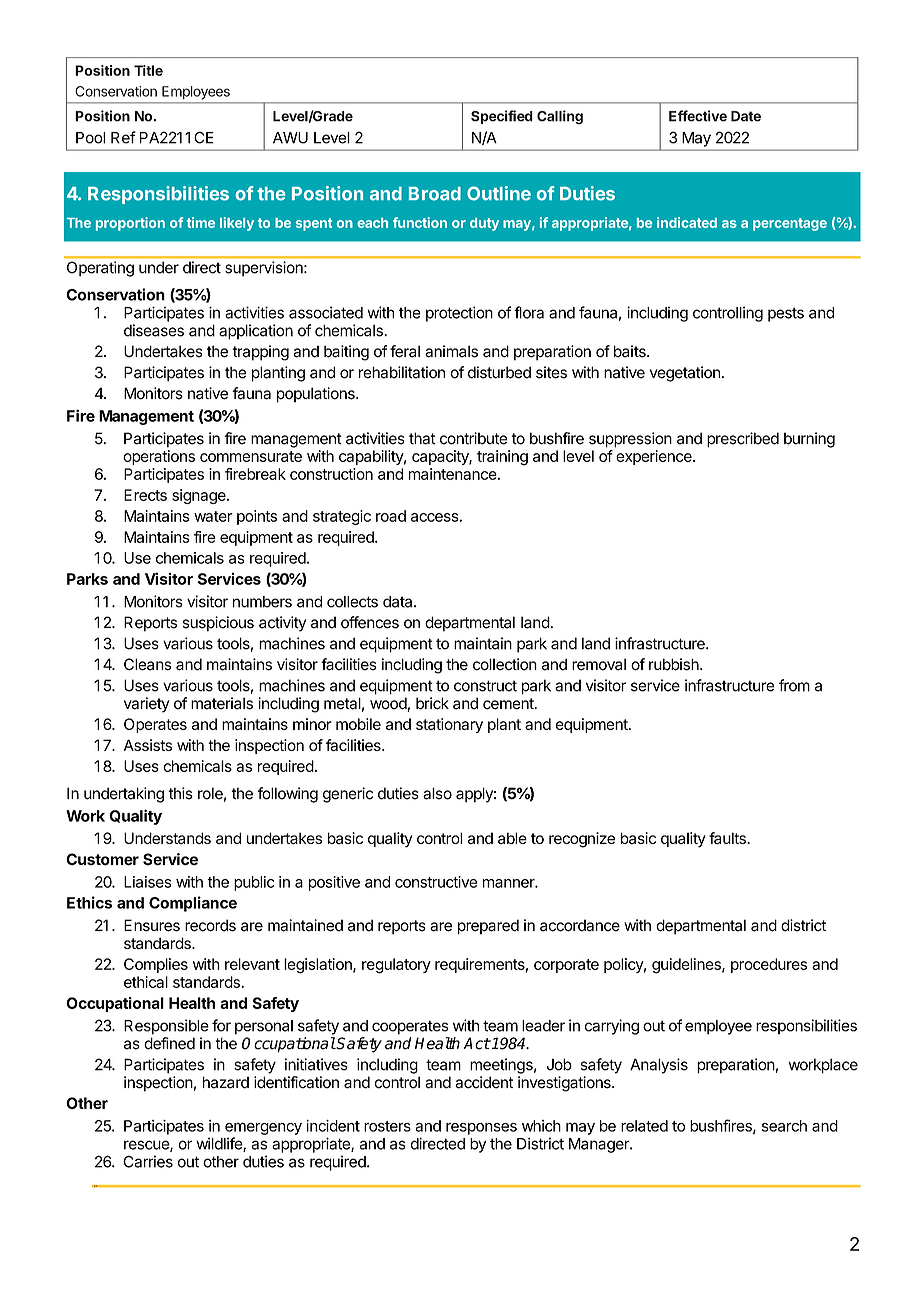  What do you see at coordinates (502, 117) in the screenshot?
I see `Specified` at bounding box center [502, 117].
